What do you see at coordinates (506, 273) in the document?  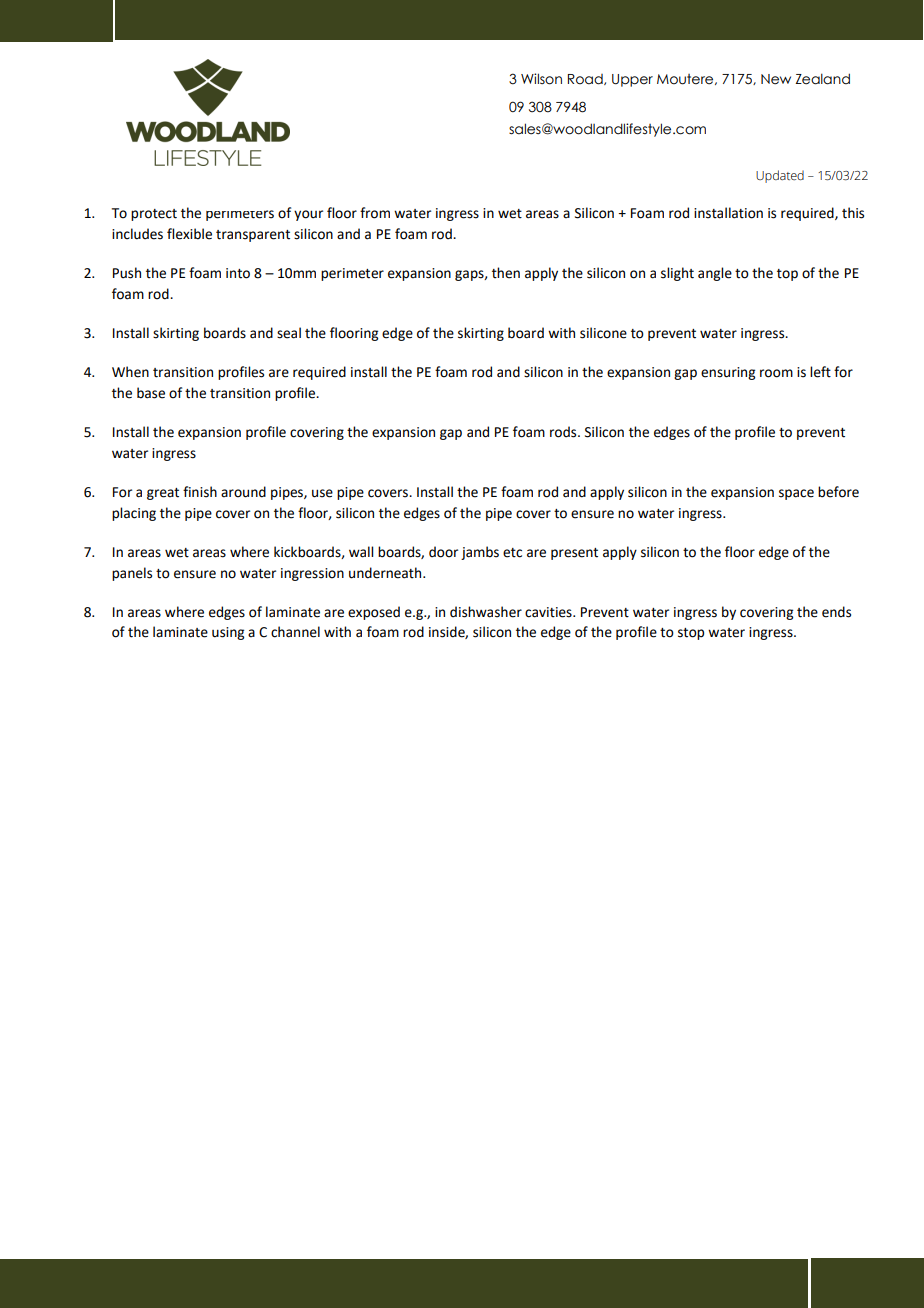 I see `then` at bounding box center [506, 273].
